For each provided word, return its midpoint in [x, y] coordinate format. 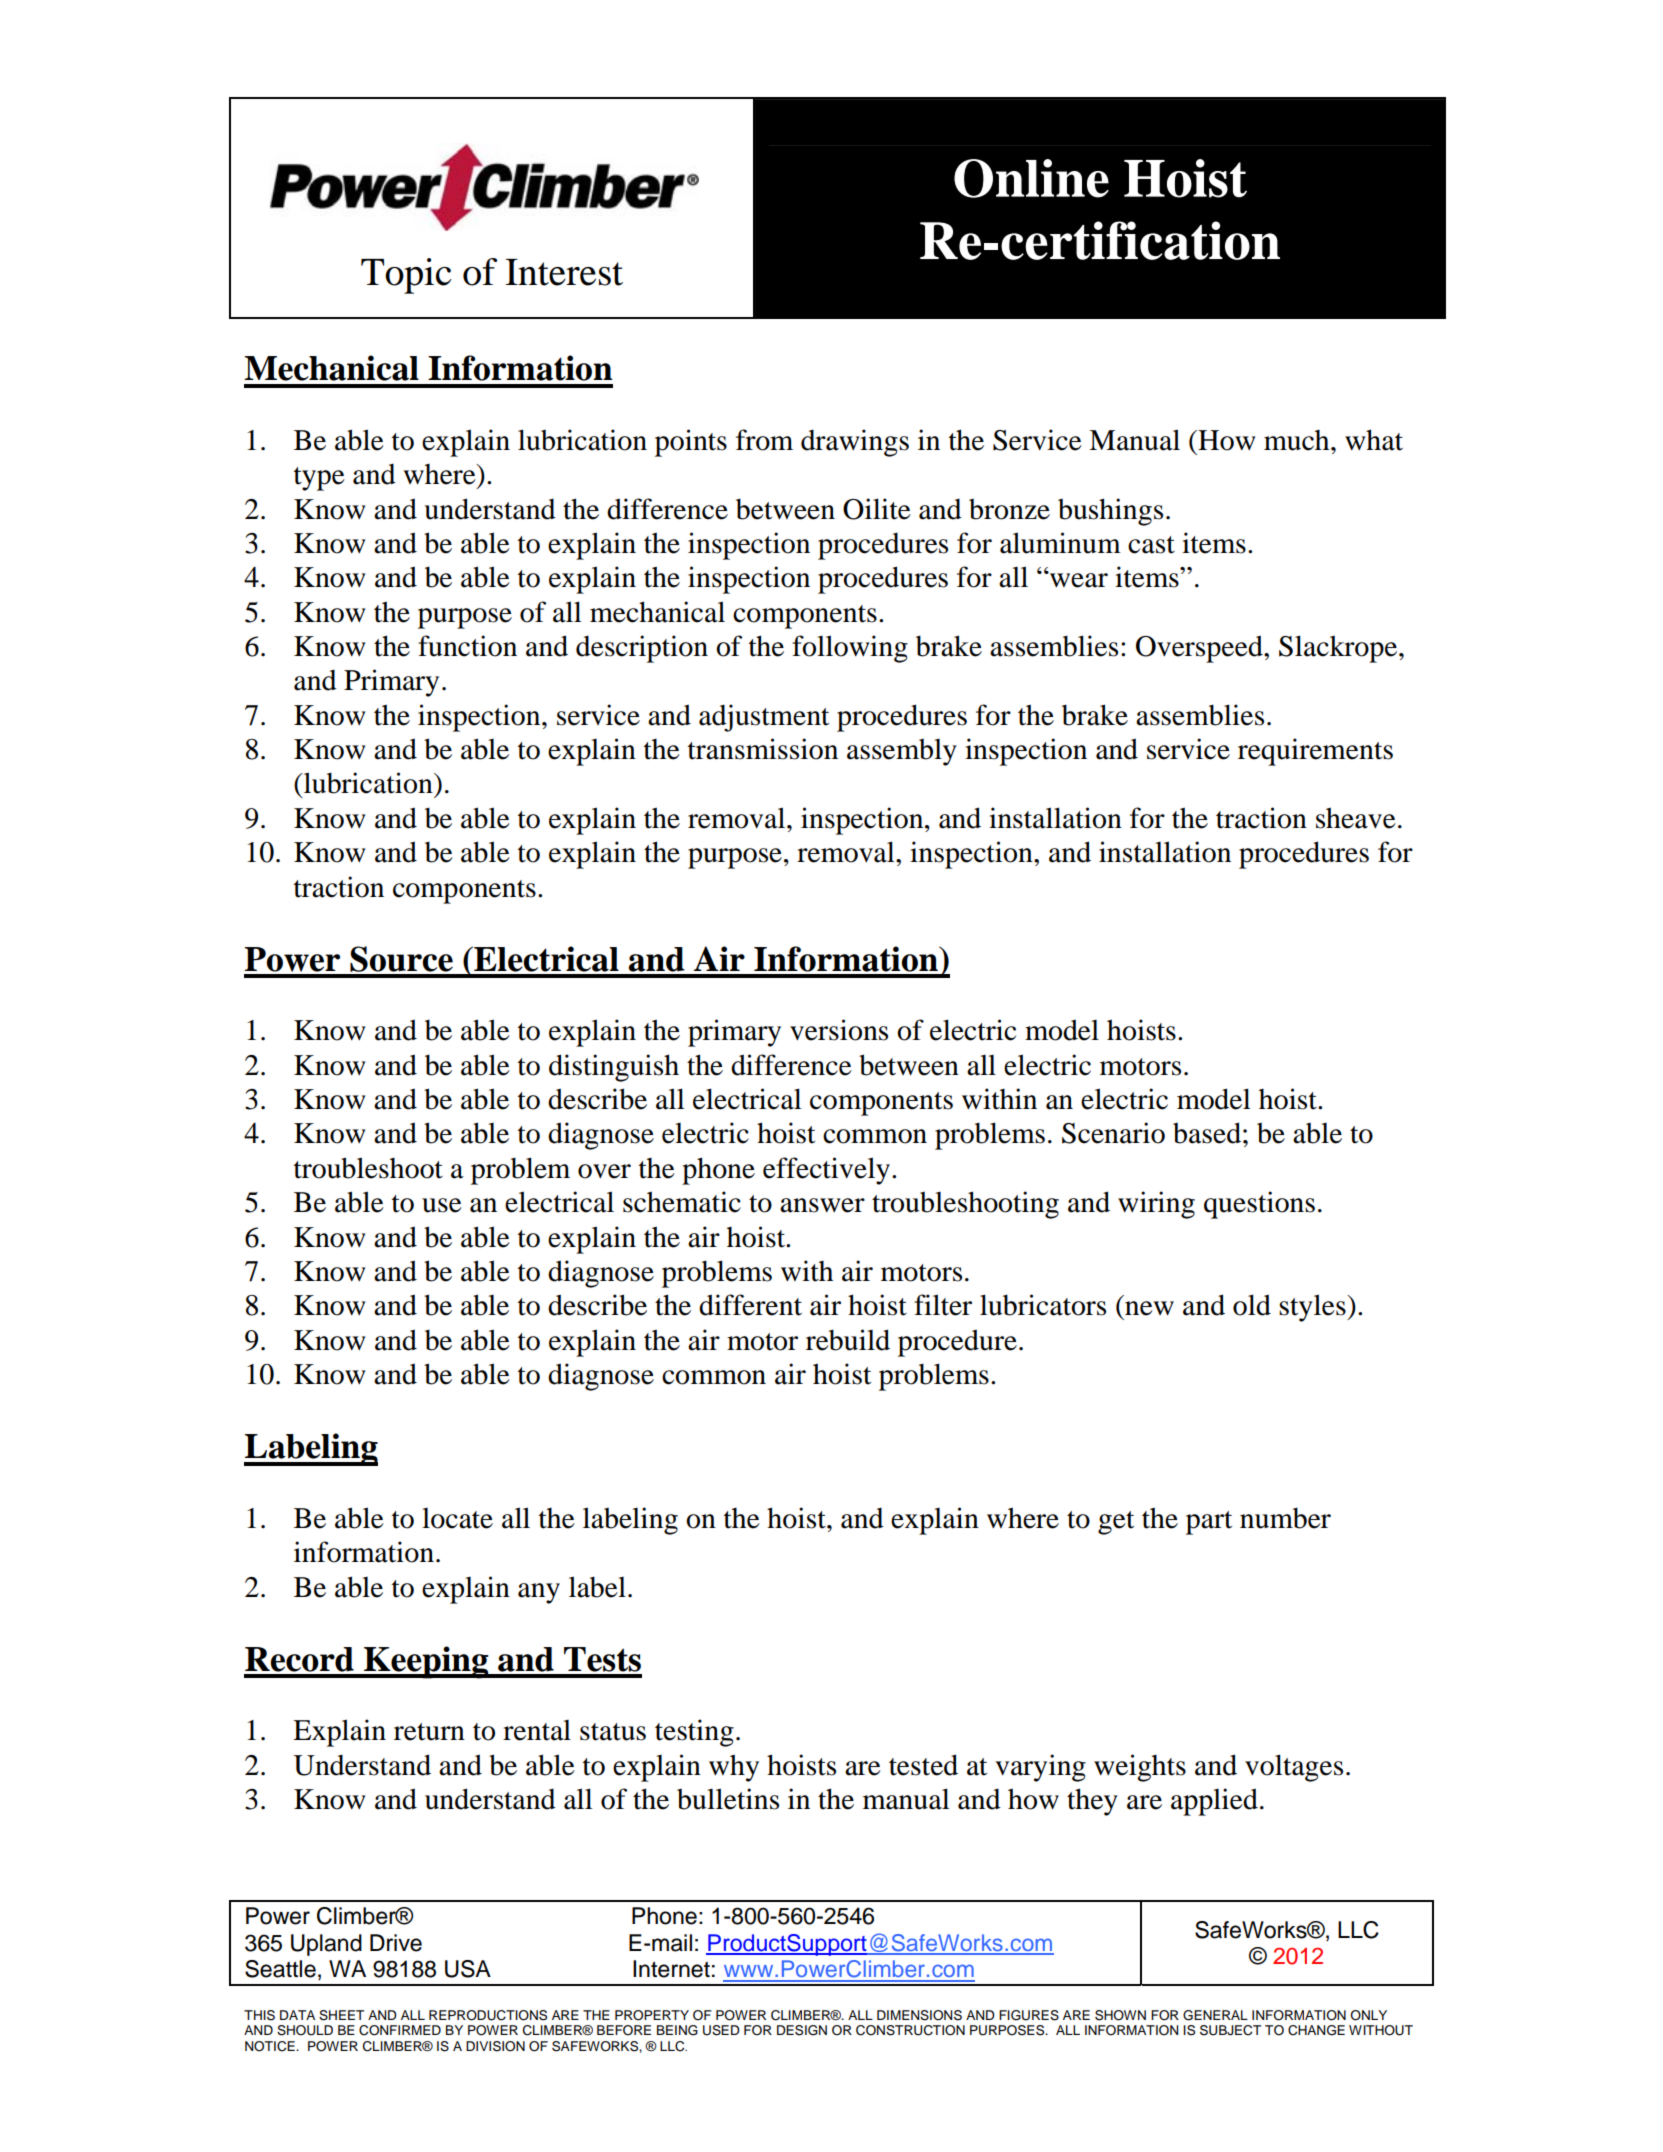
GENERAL [1215, 2015]
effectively [826, 1171]
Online [1031, 178]
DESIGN [802, 2030]
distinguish [614, 1068]
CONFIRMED [400, 2030]
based [1207, 1133]
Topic [406, 276]
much [1298, 440]
